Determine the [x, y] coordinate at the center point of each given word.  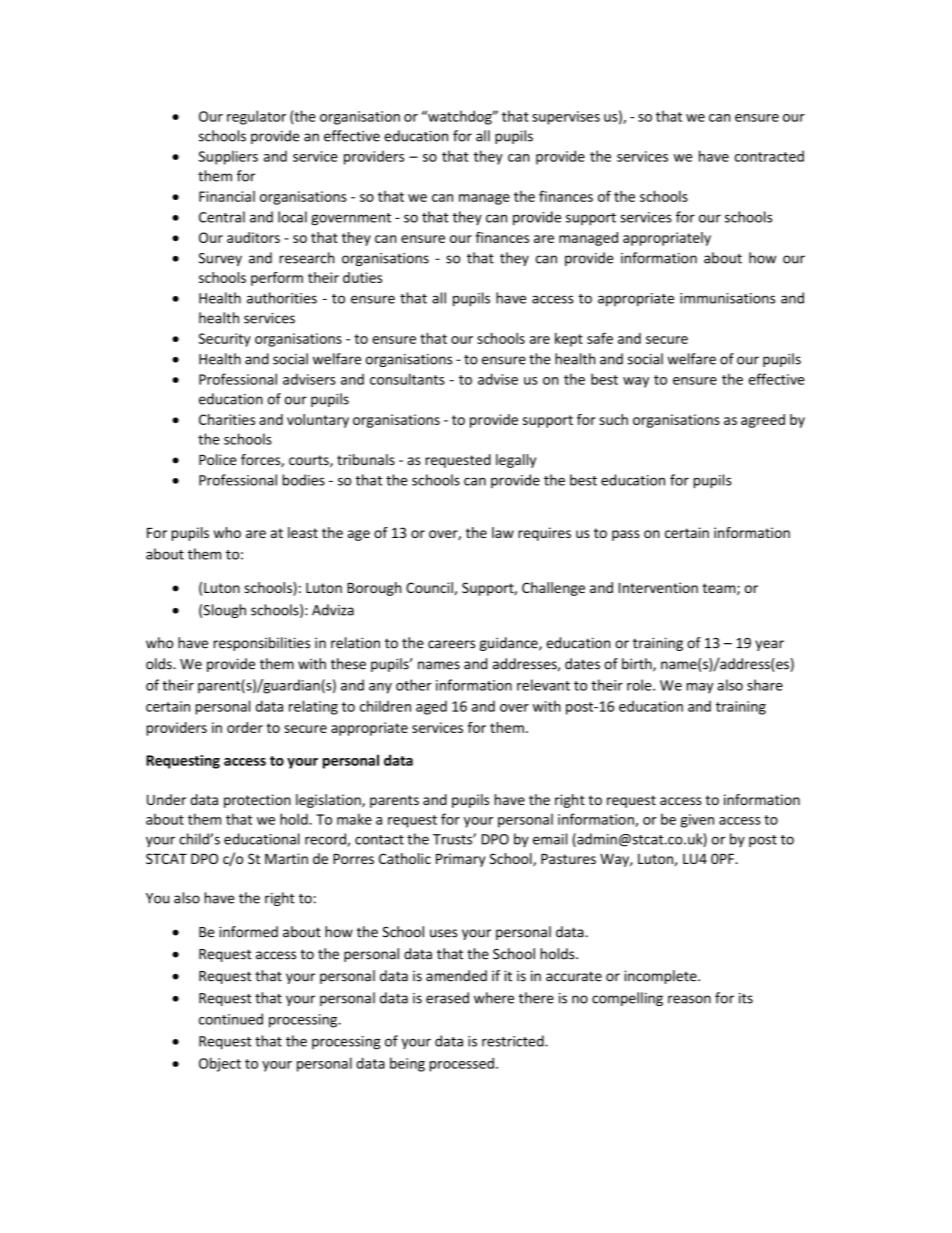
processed [462, 1064]
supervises [566, 118]
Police [218, 459]
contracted [769, 156]
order [245, 727]
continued [231, 1019]
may [700, 688]
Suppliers [228, 157]
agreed [763, 421]
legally [516, 461]
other [414, 685]
